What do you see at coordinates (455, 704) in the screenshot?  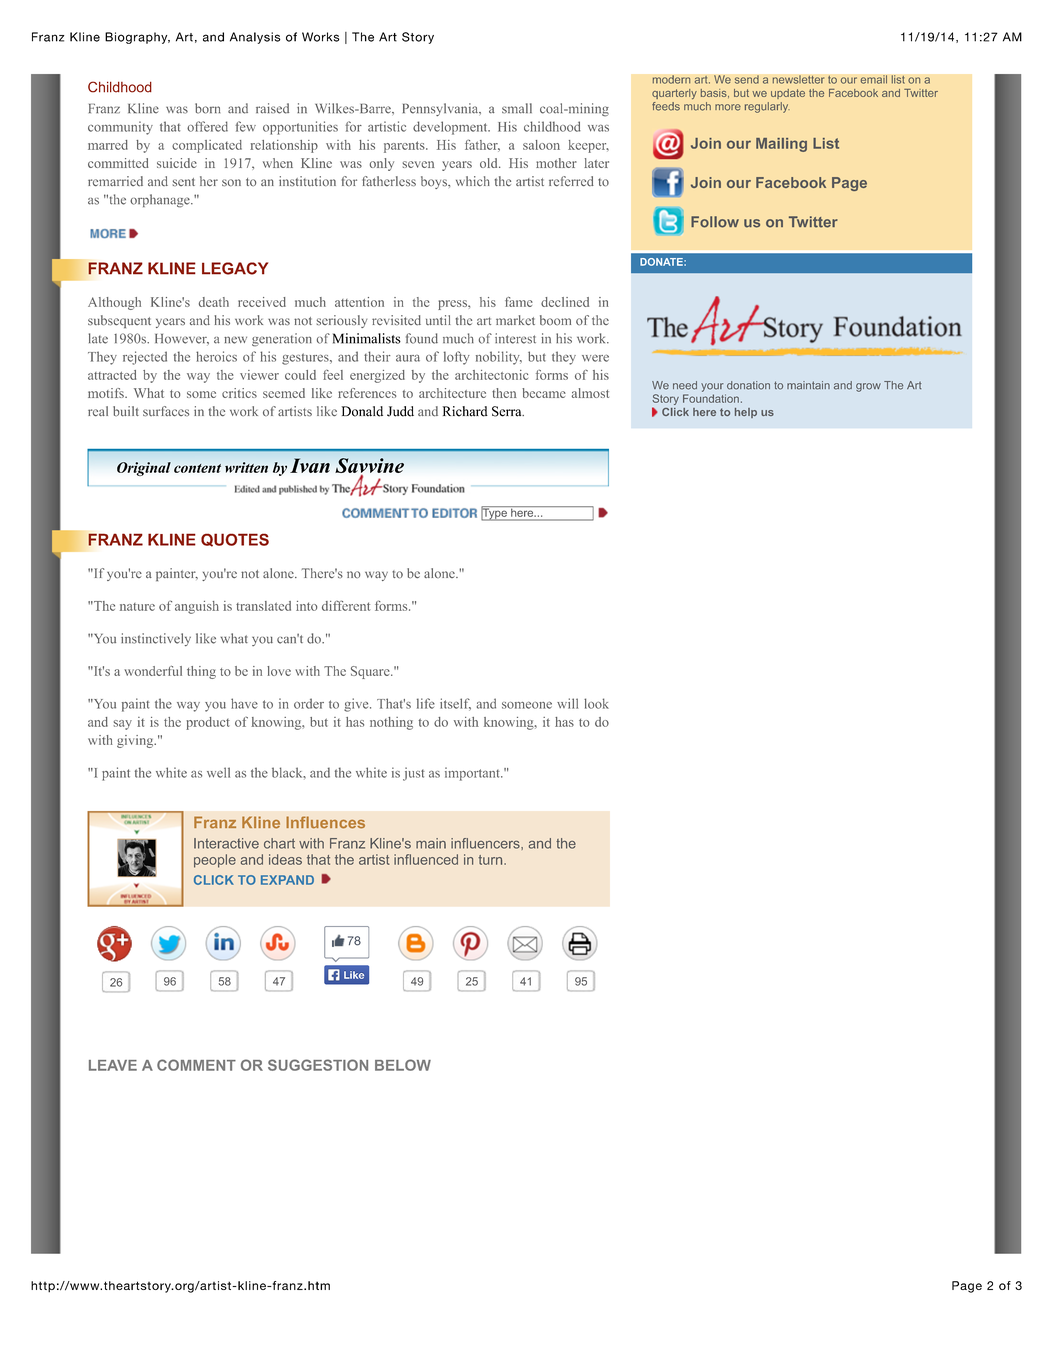 I see `itself` at bounding box center [455, 704].
